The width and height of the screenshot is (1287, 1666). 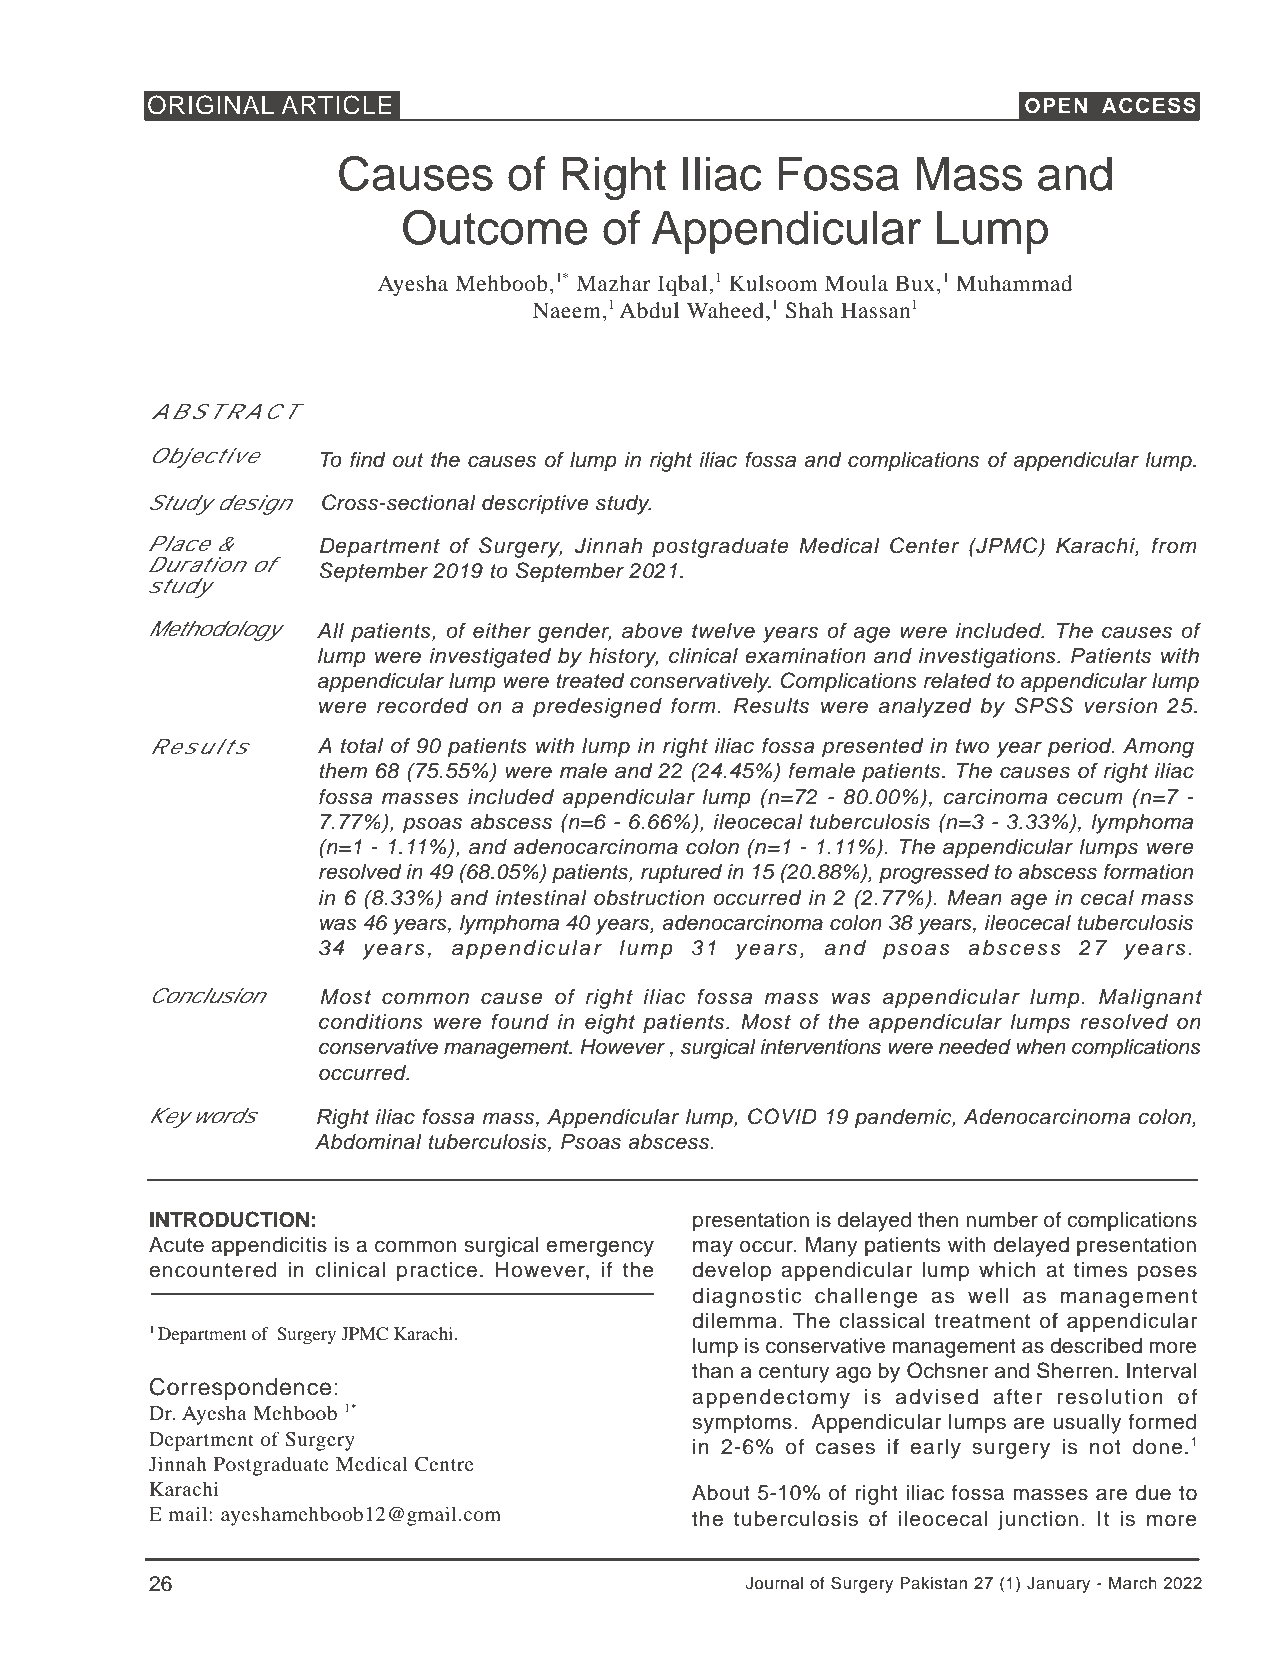 What do you see at coordinates (1038, 1521) in the screenshot?
I see `junction` at bounding box center [1038, 1521].
